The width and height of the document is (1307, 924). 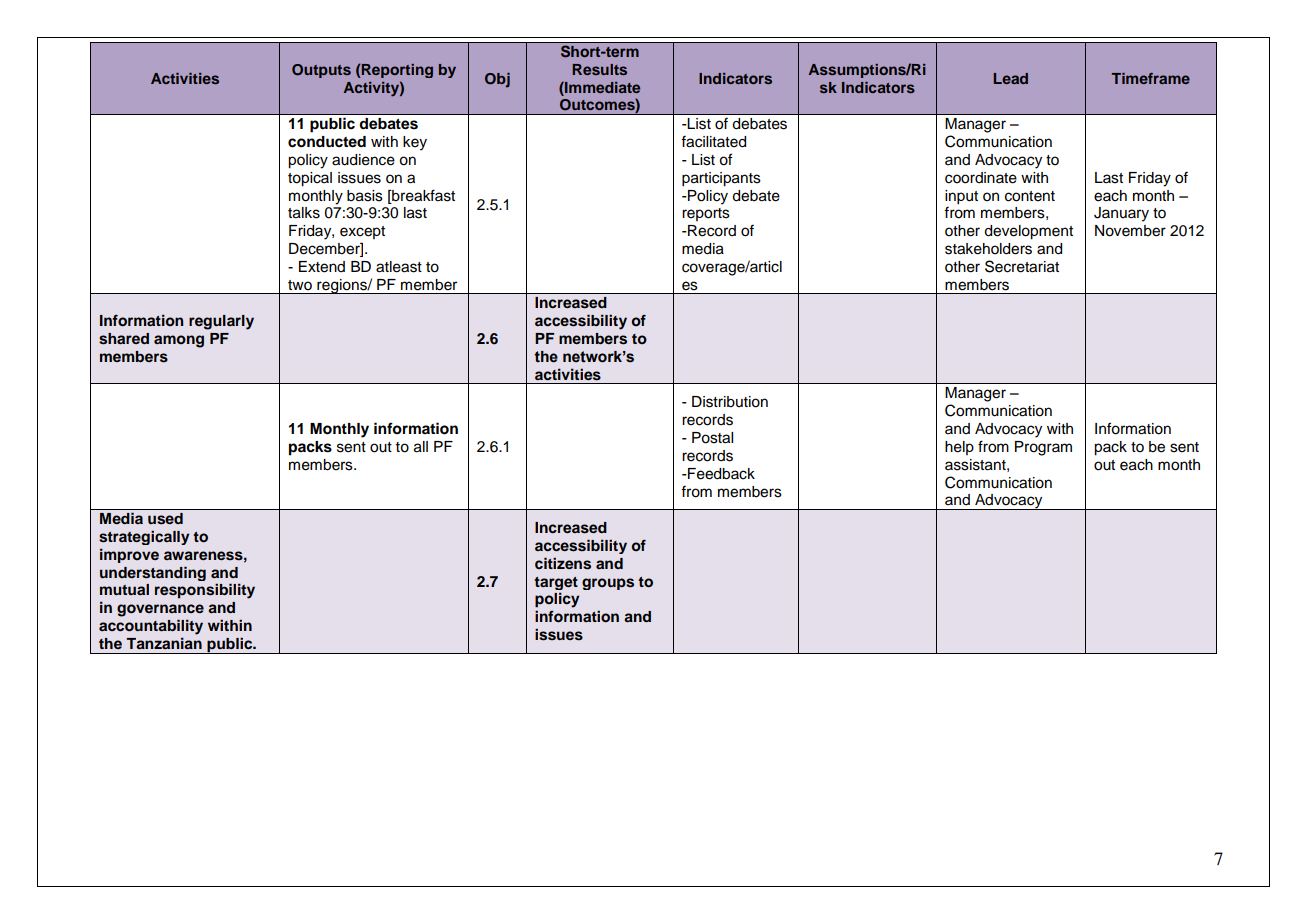 What do you see at coordinates (1043, 448) in the document?
I see `Program` at bounding box center [1043, 448].
